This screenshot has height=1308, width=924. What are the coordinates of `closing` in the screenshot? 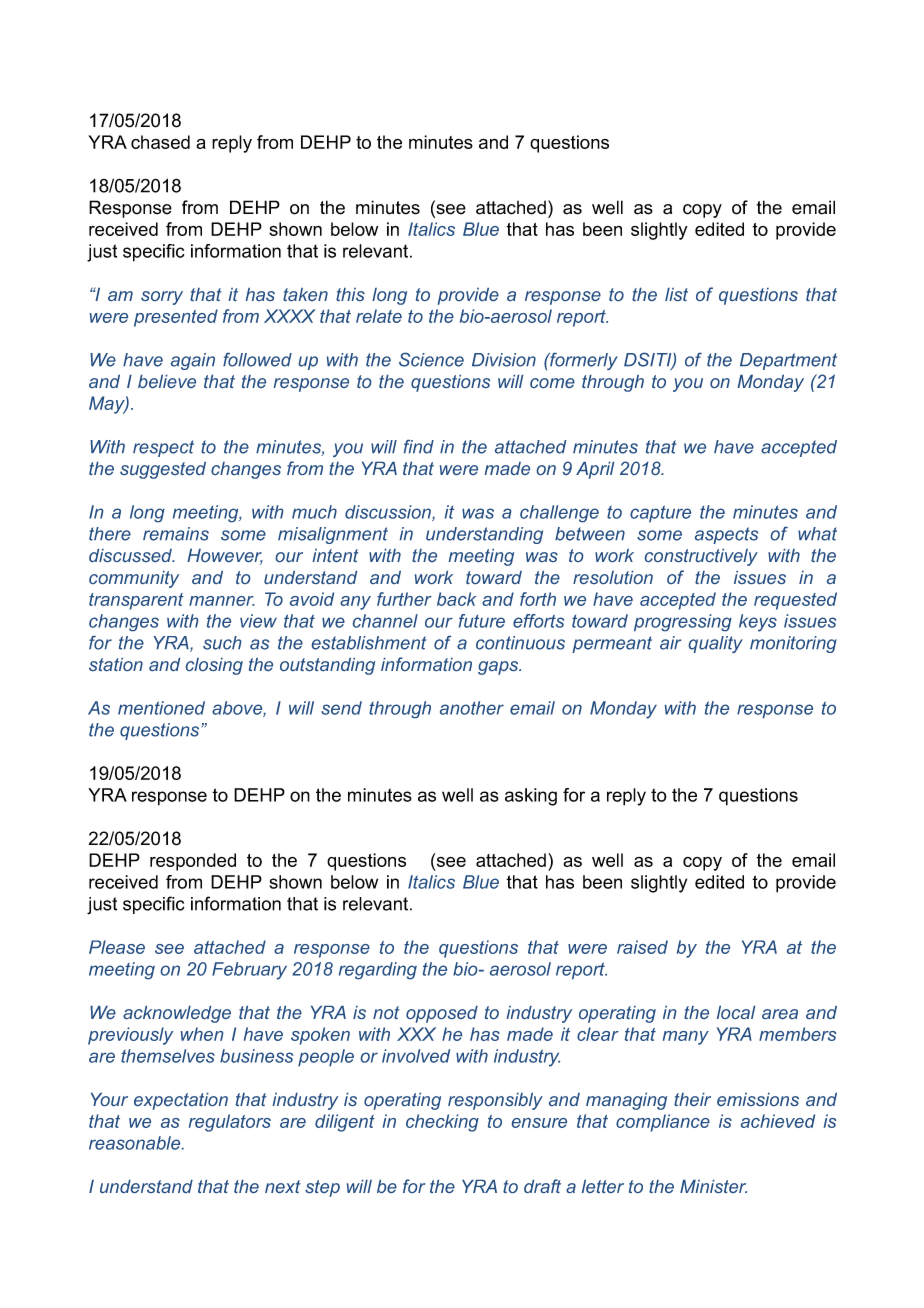 It's located at (214, 666).
